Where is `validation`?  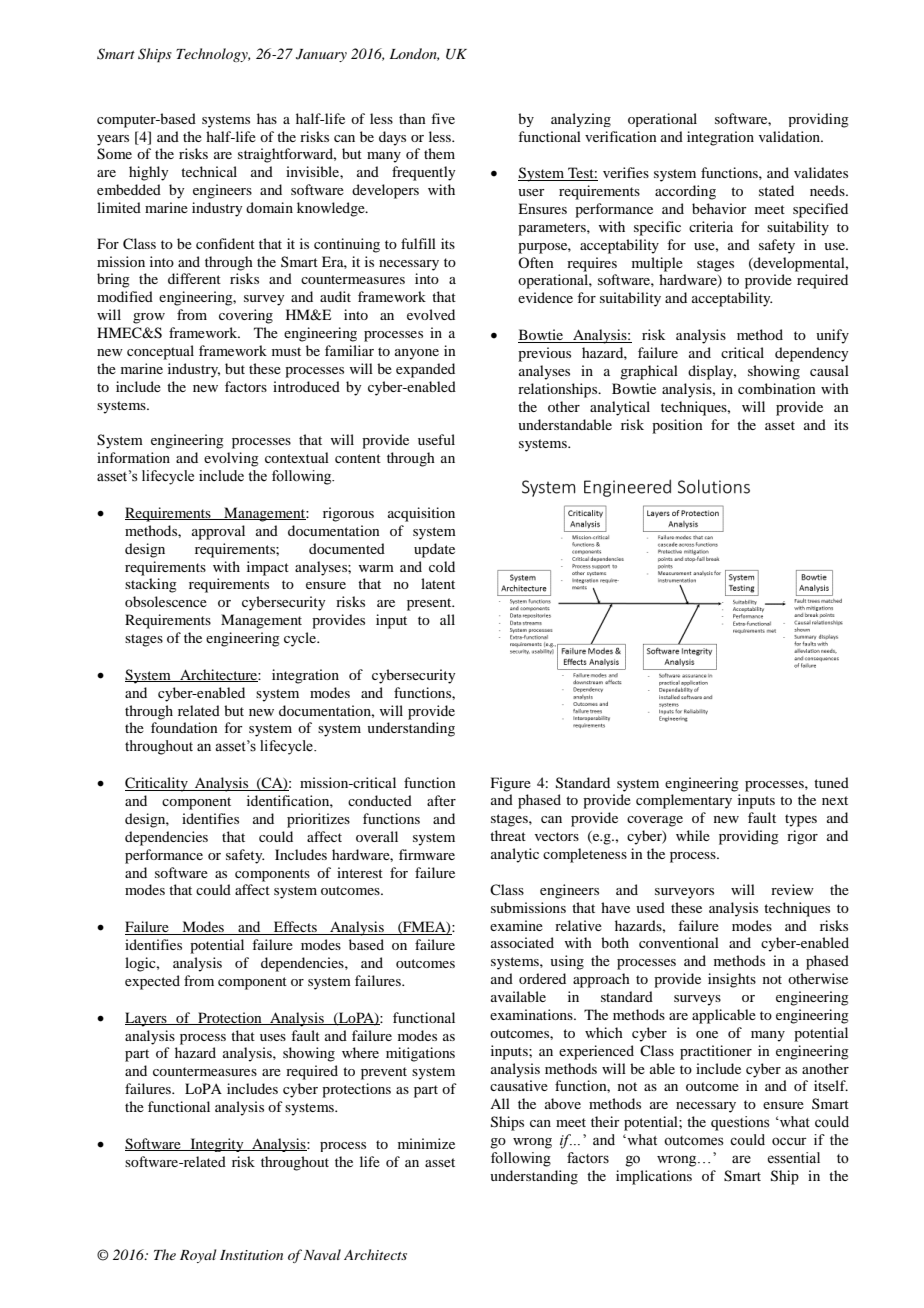 validation is located at coordinates (791, 136).
